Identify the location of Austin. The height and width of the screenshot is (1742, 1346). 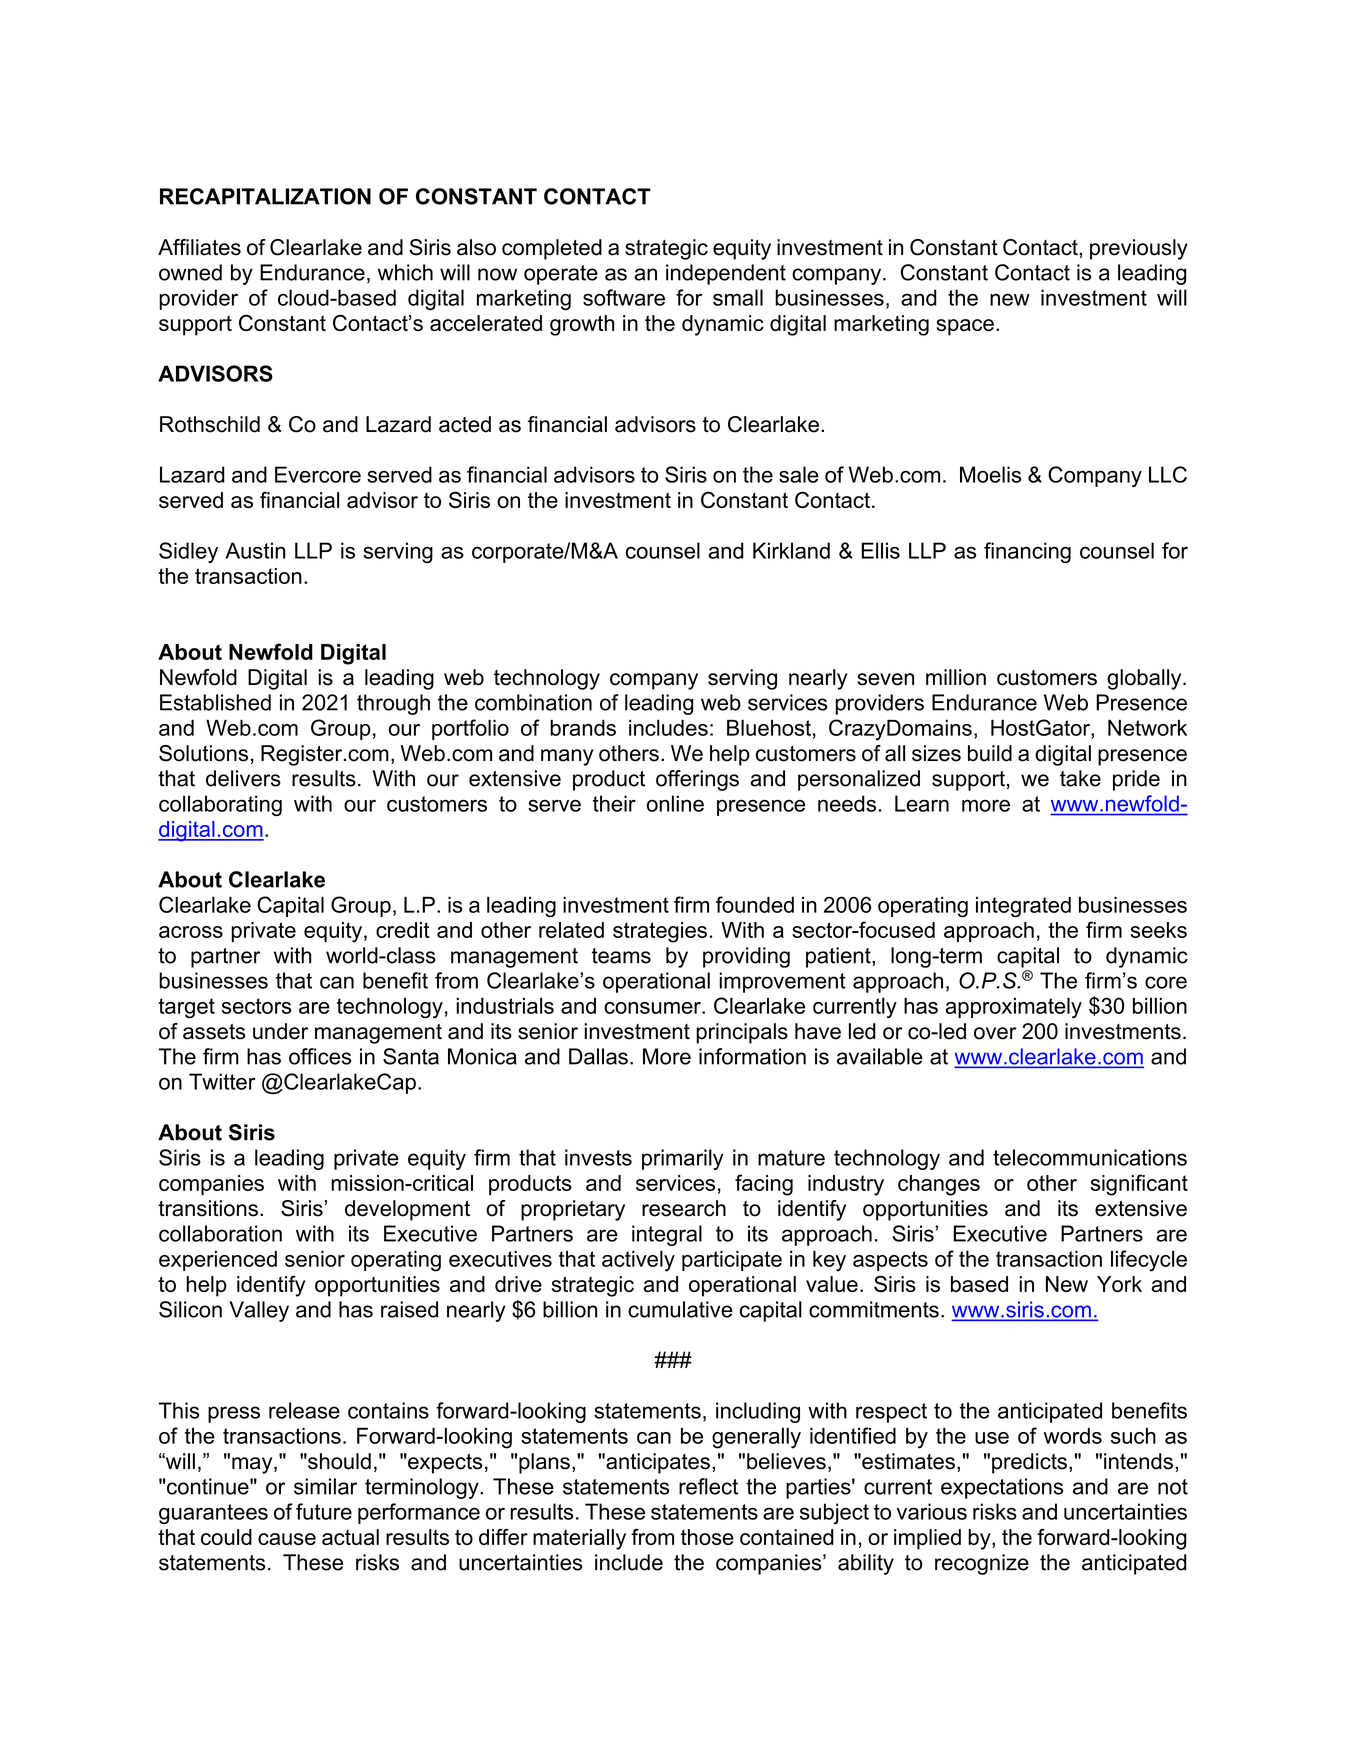
(255, 550).
